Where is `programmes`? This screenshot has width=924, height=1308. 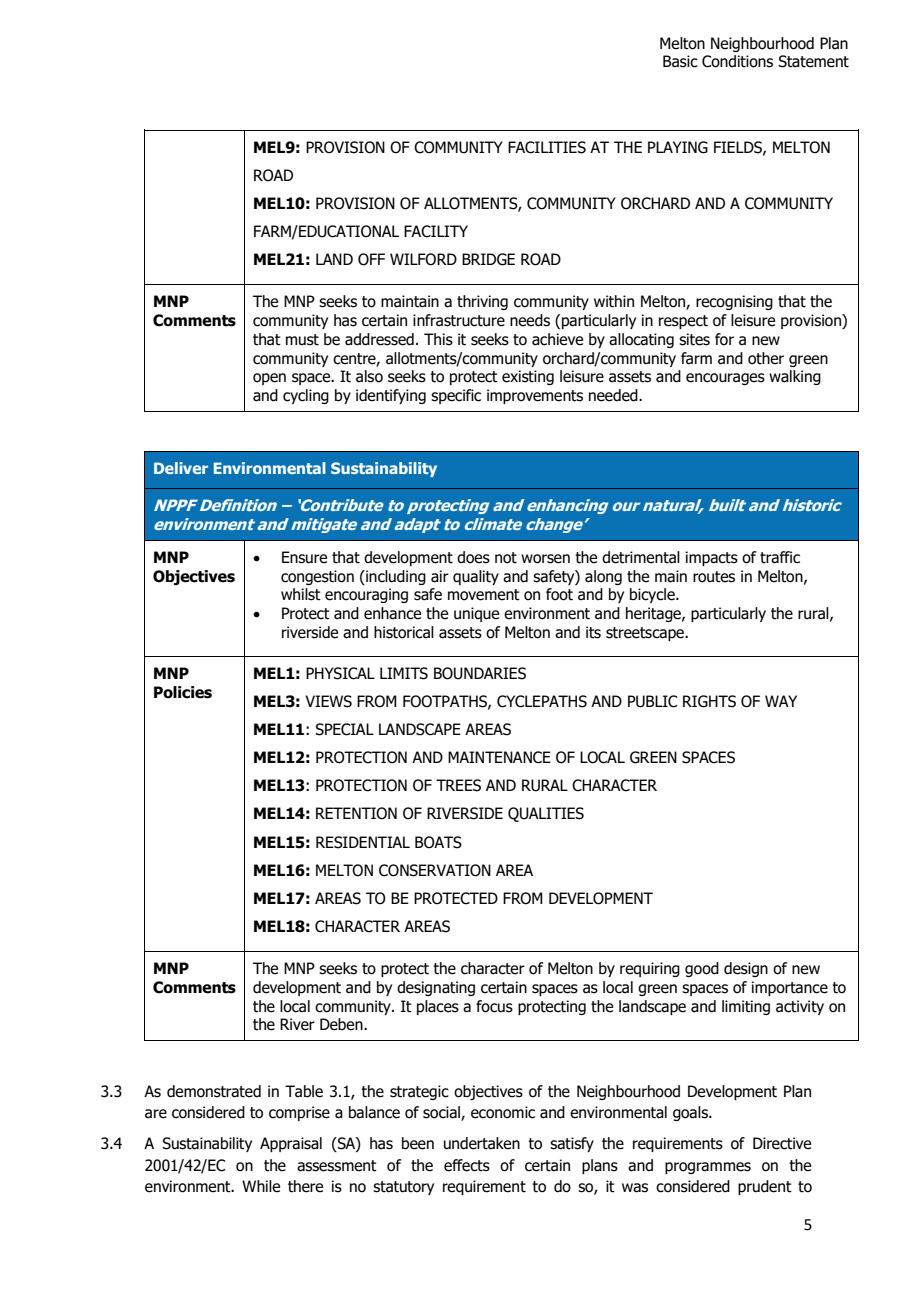 programmes is located at coordinates (708, 1168).
